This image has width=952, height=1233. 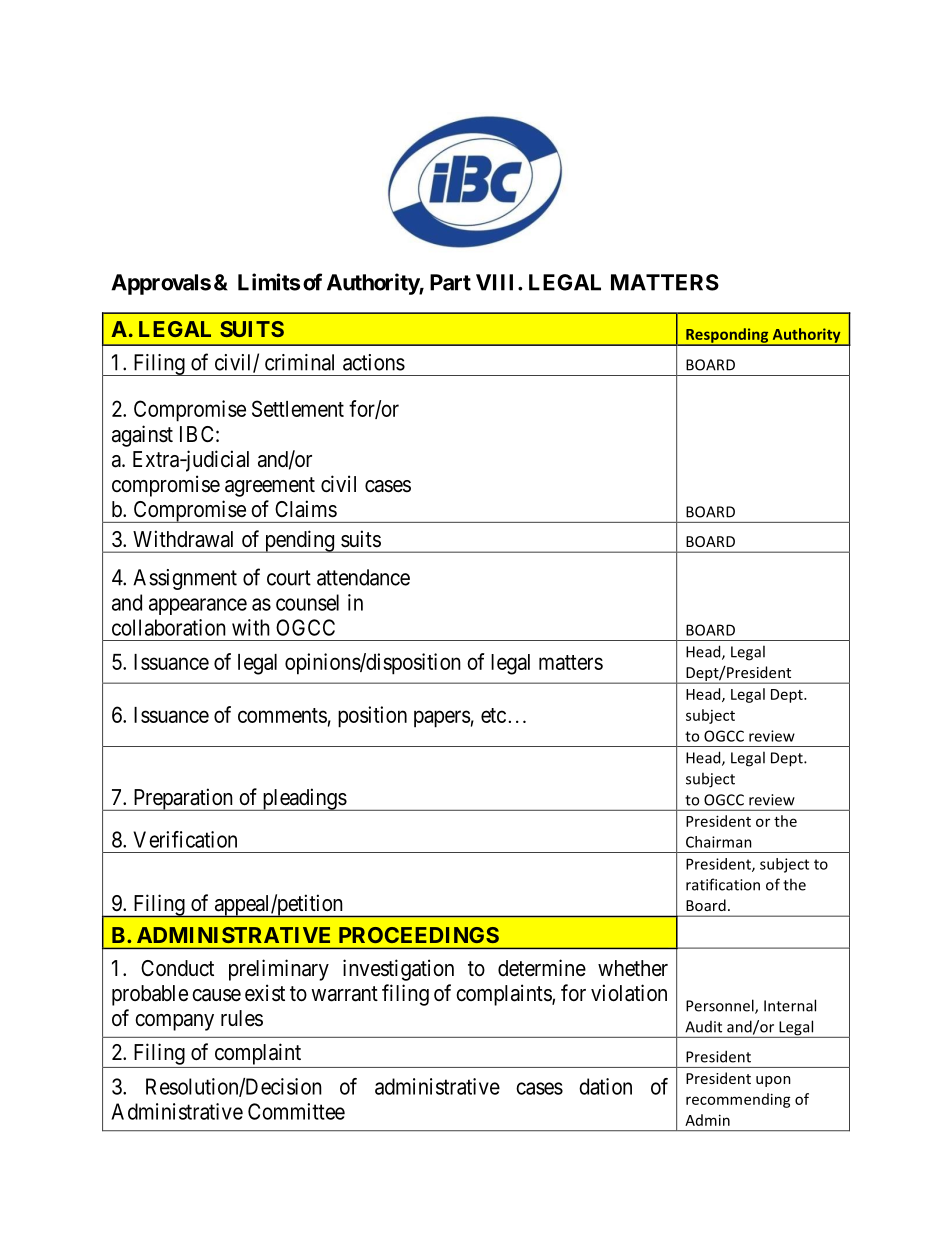 What do you see at coordinates (299, 362) in the image?
I see `criminal` at bounding box center [299, 362].
